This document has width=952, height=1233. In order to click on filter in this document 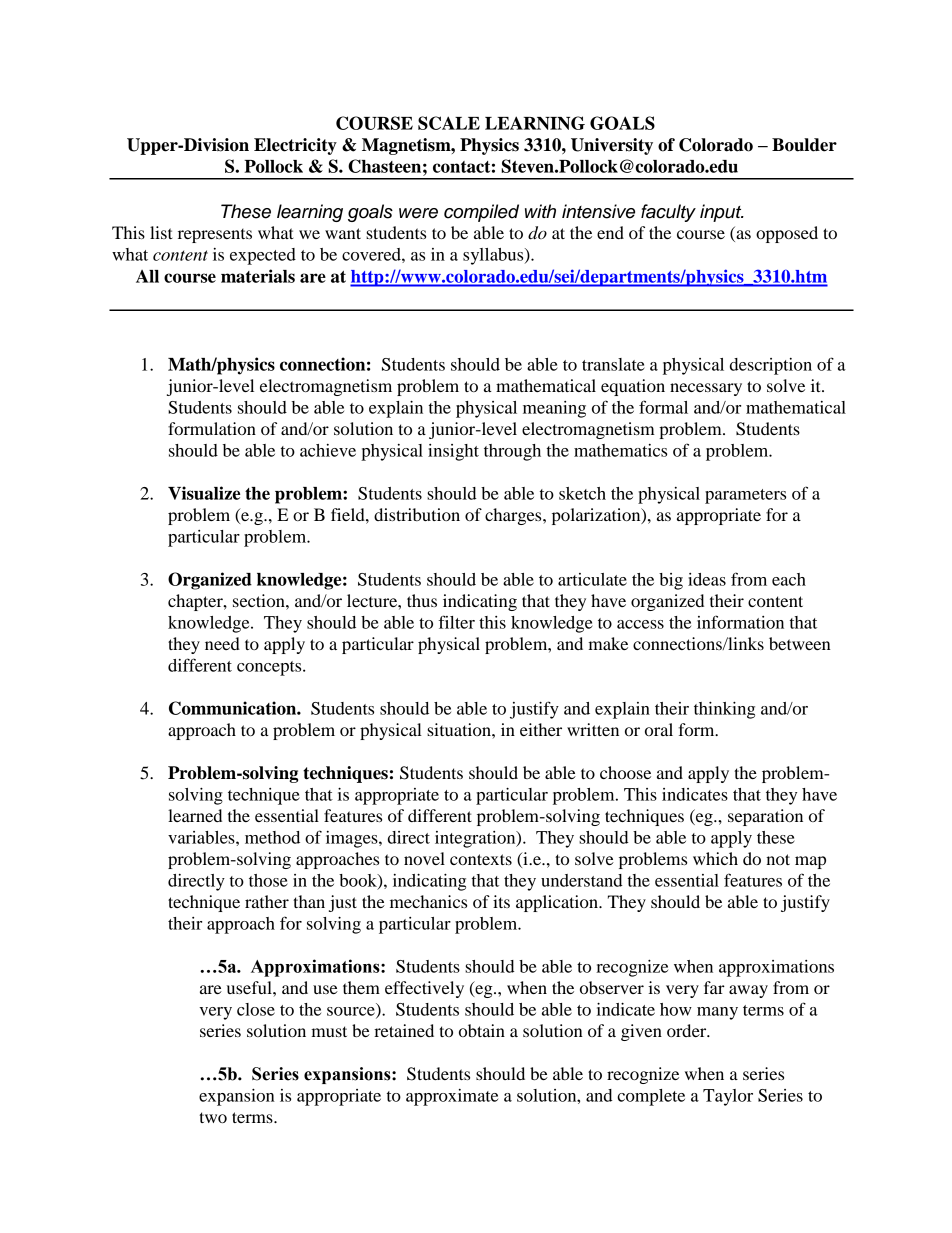, I will do `click(457, 622)`.
